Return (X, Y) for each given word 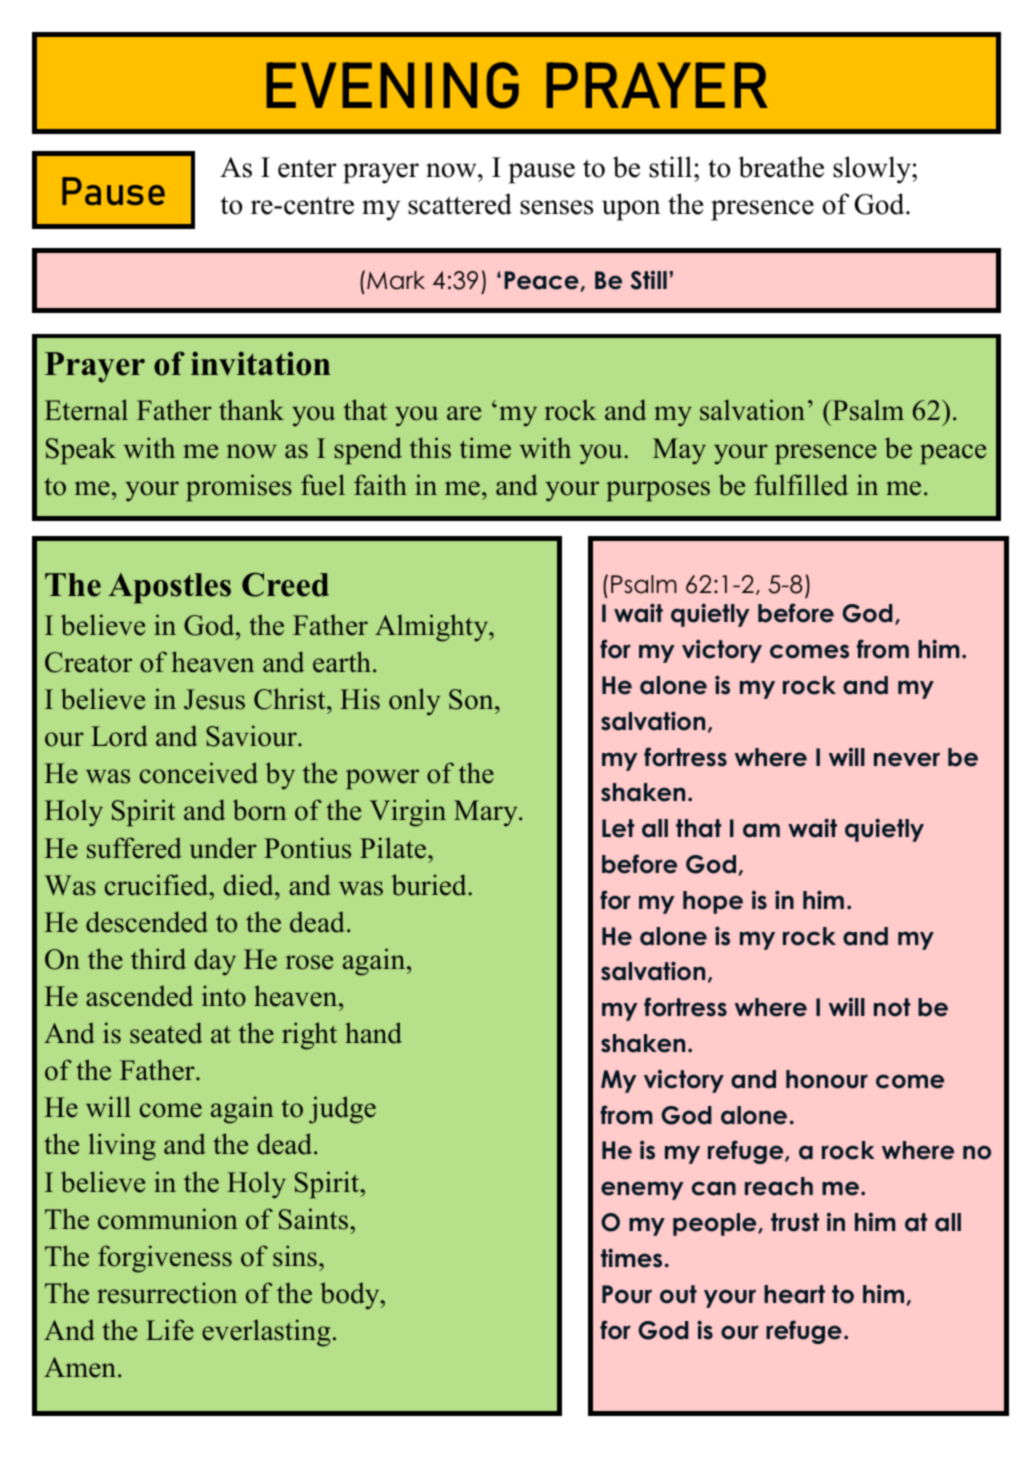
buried (430, 885)
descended (147, 922)
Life (170, 1330)
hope (713, 902)
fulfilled (801, 485)
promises (239, 488)
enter (307, 168)
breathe (781, 167)
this (430, 448)
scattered (460, 204)
